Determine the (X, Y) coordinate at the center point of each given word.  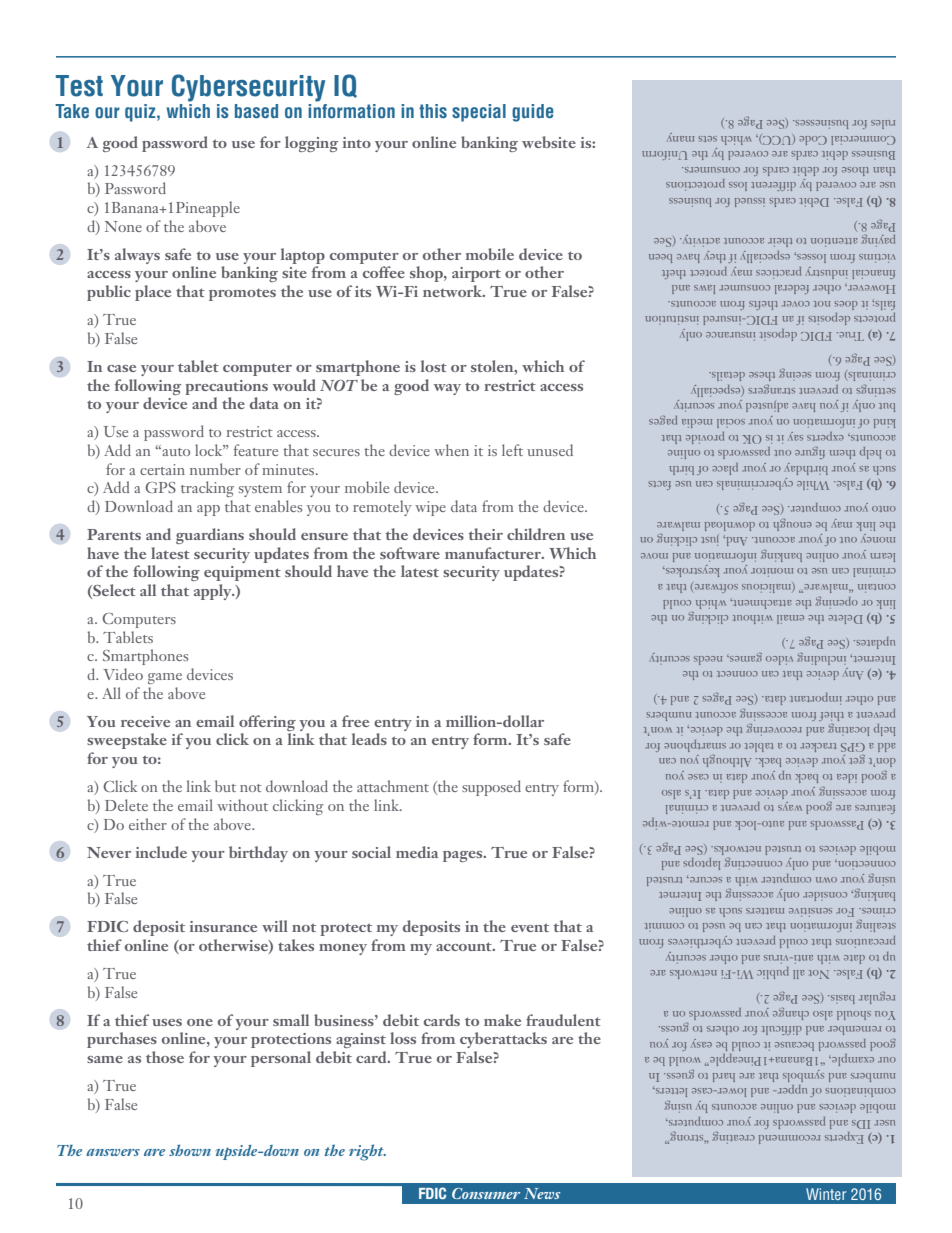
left (512, 450)
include (161, 852)
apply (214, 592)
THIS (433, 111)
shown (190, 1150)
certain (162, 469)
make (502, 1020)
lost (434, 366)
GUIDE (533, 113)
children (536, 534)
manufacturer (494, 553)
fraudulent (563, 1020)
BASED (256, 111)
